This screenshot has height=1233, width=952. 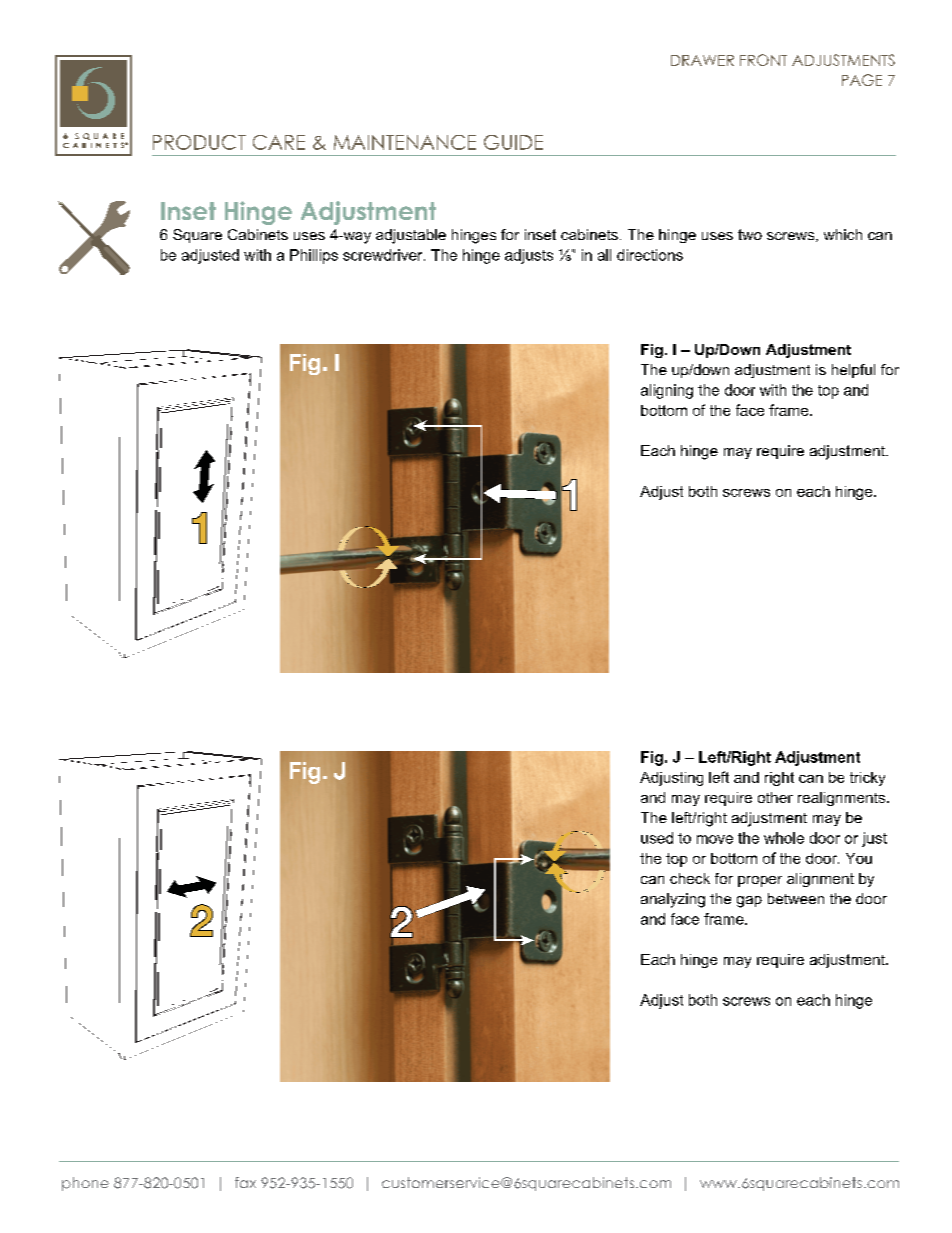 What do you see at coordinates (775, 797) in the screenshot?
I see `other` at bounding box center [775, 797].
